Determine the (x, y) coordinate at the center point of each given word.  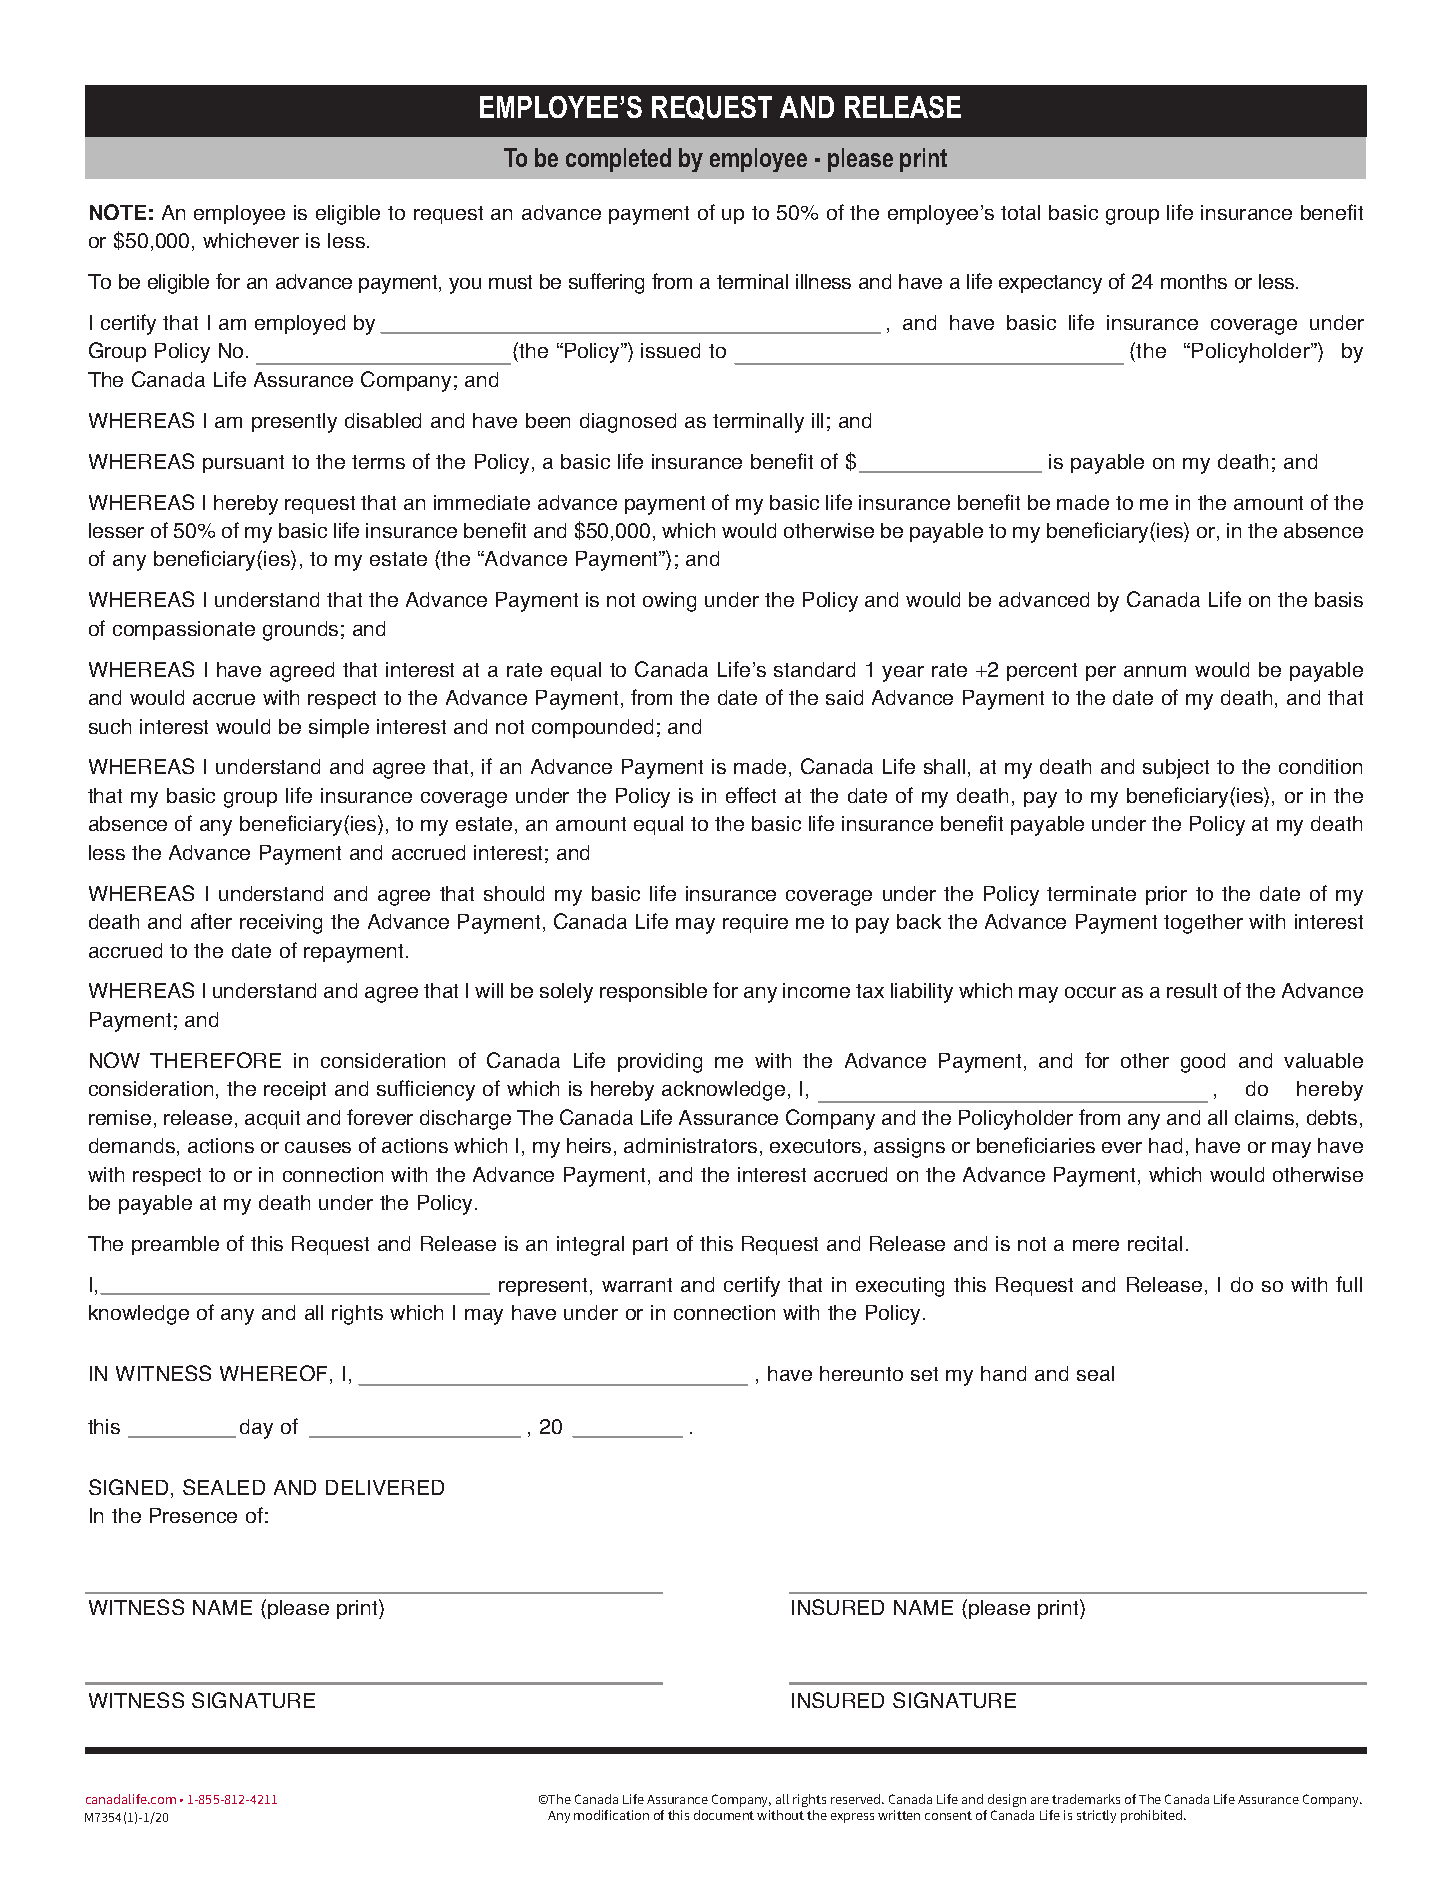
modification (611, 1815)
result (1192, 990)
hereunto (861, 1373)
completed (618, 160)
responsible (653, 992)
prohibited (1153, 1816)
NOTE (118, 212)
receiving (281, 924)
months (1194, 281)
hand (1003, 1373)
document (724, 1815)
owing (669, 602)
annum (1155, 671)
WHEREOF (275, 1374)
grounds (300, 631)
